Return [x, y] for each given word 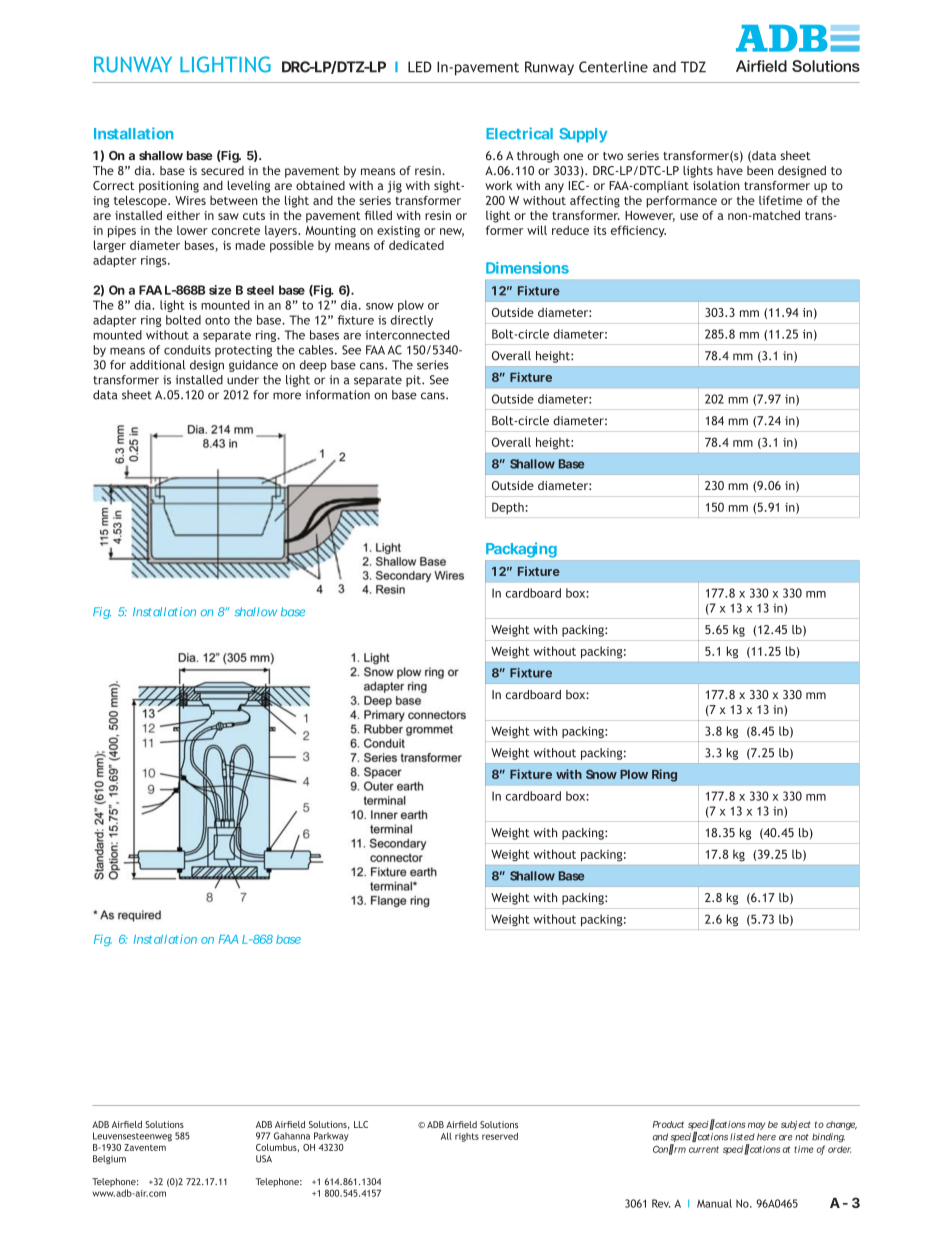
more [287, 396]
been [760, 170]
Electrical [519, 133]
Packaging [521, 550]
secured [222, 170]
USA [264, 1159]
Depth [508, 508]
